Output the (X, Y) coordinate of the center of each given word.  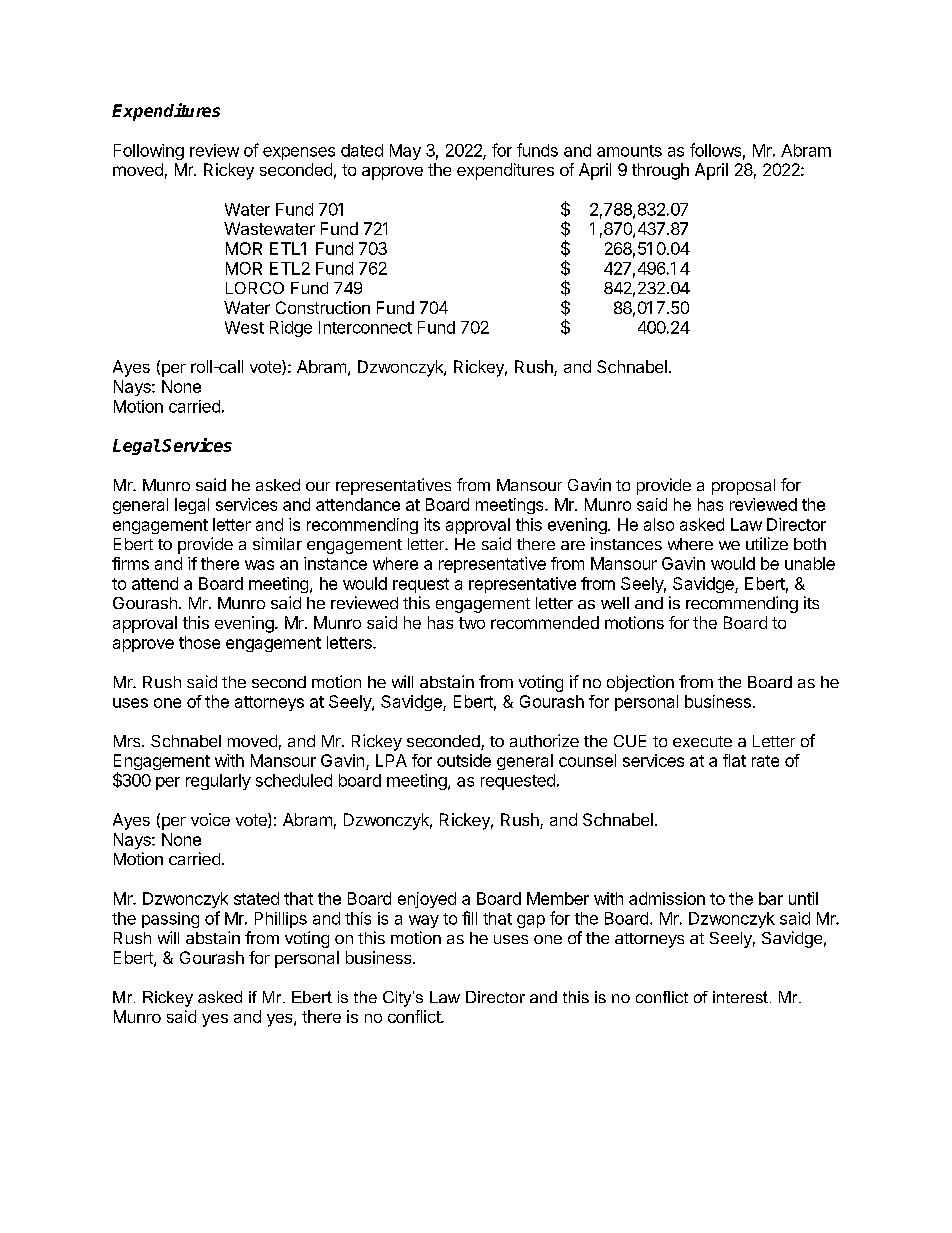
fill (469, 918)
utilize (767, 543)
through (660, 171)
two (472, 623)
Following (149, 152)
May (405, 152)
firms (130, 563)
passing (170, 920)
